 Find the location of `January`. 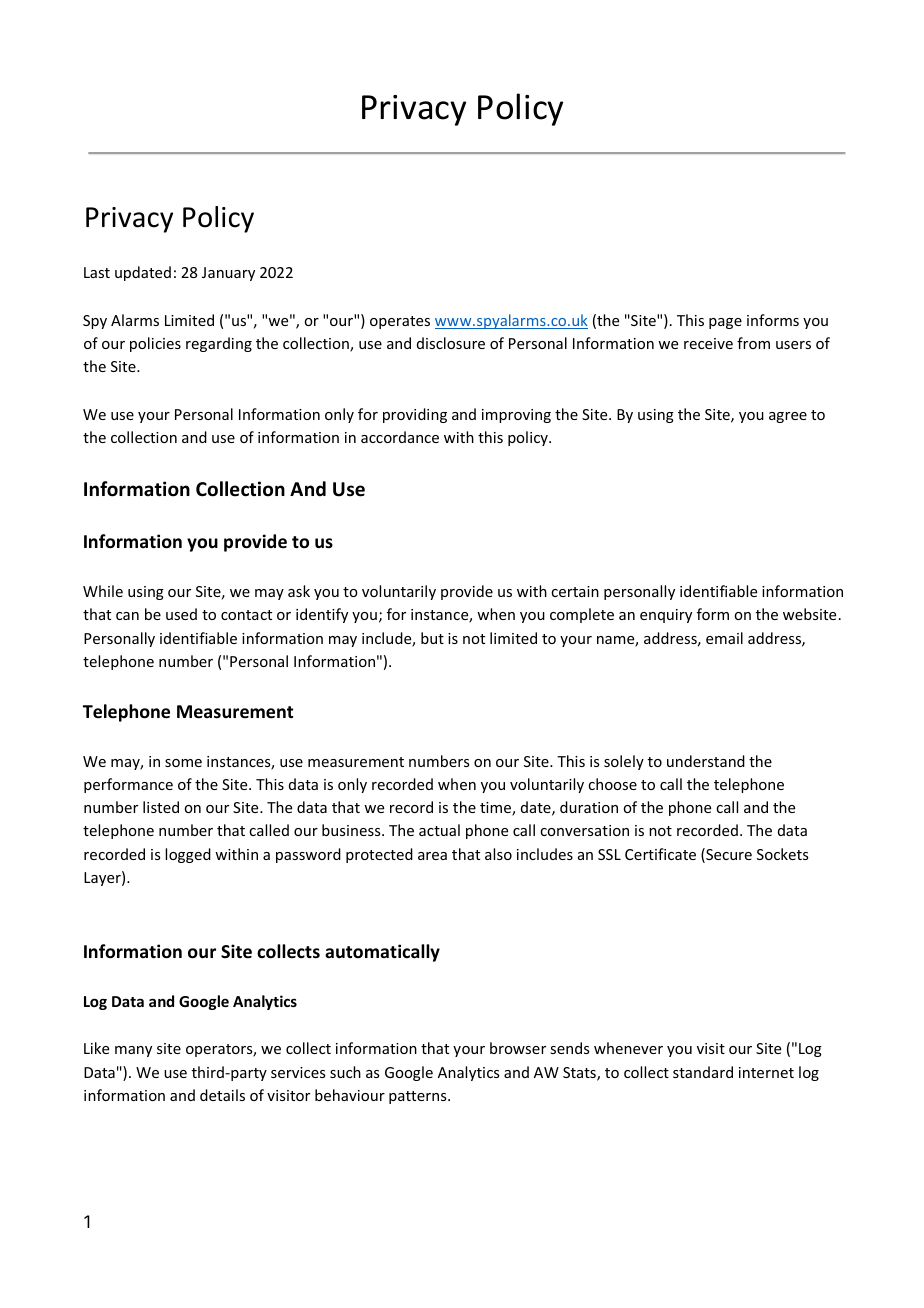

January is located at coordinates (228, 274).
